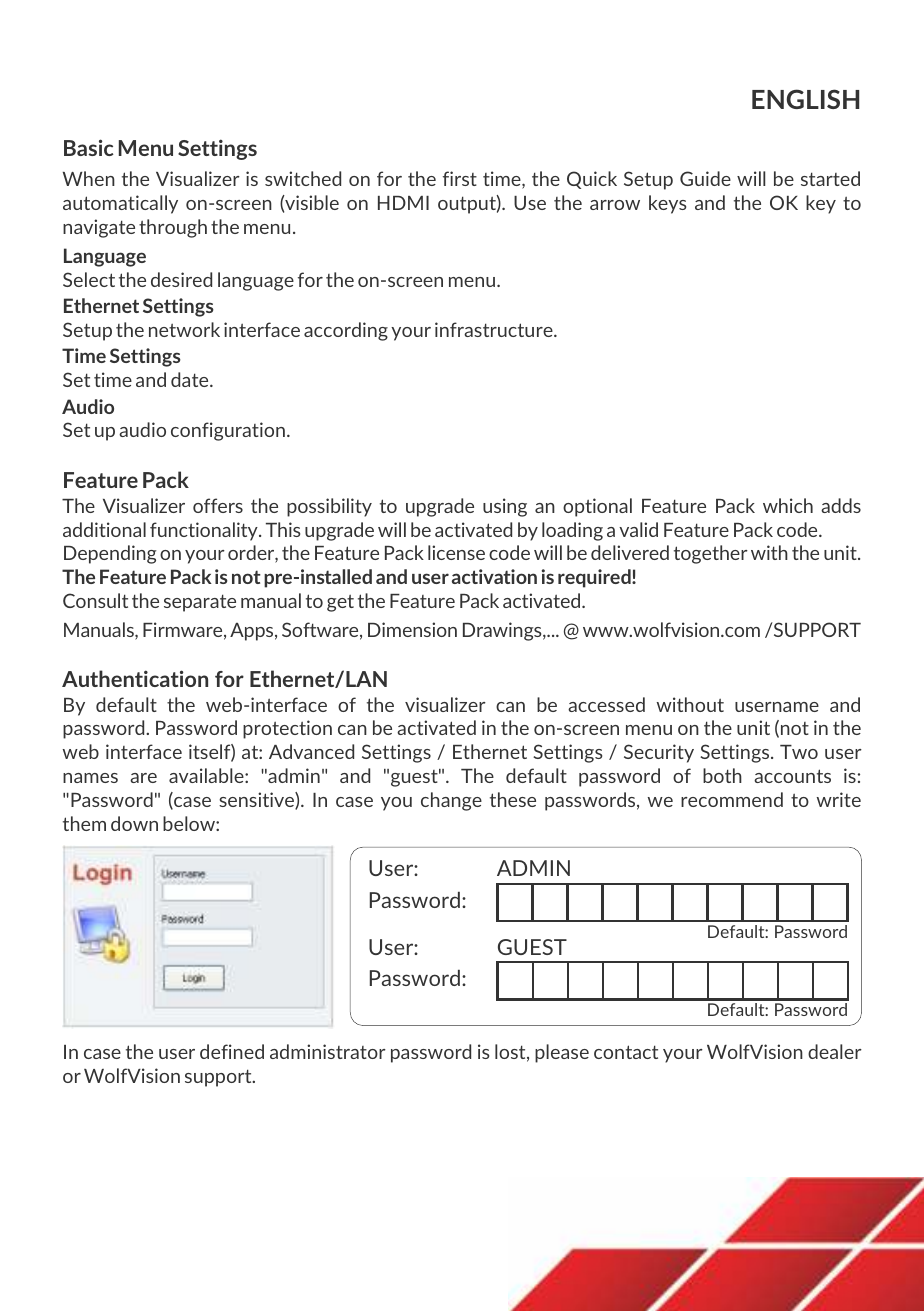 This screenshot has height=1311, width=924. Describe the element at coordinates (805, 99) in the screenshot. I see `ENGLISH` at that location.
